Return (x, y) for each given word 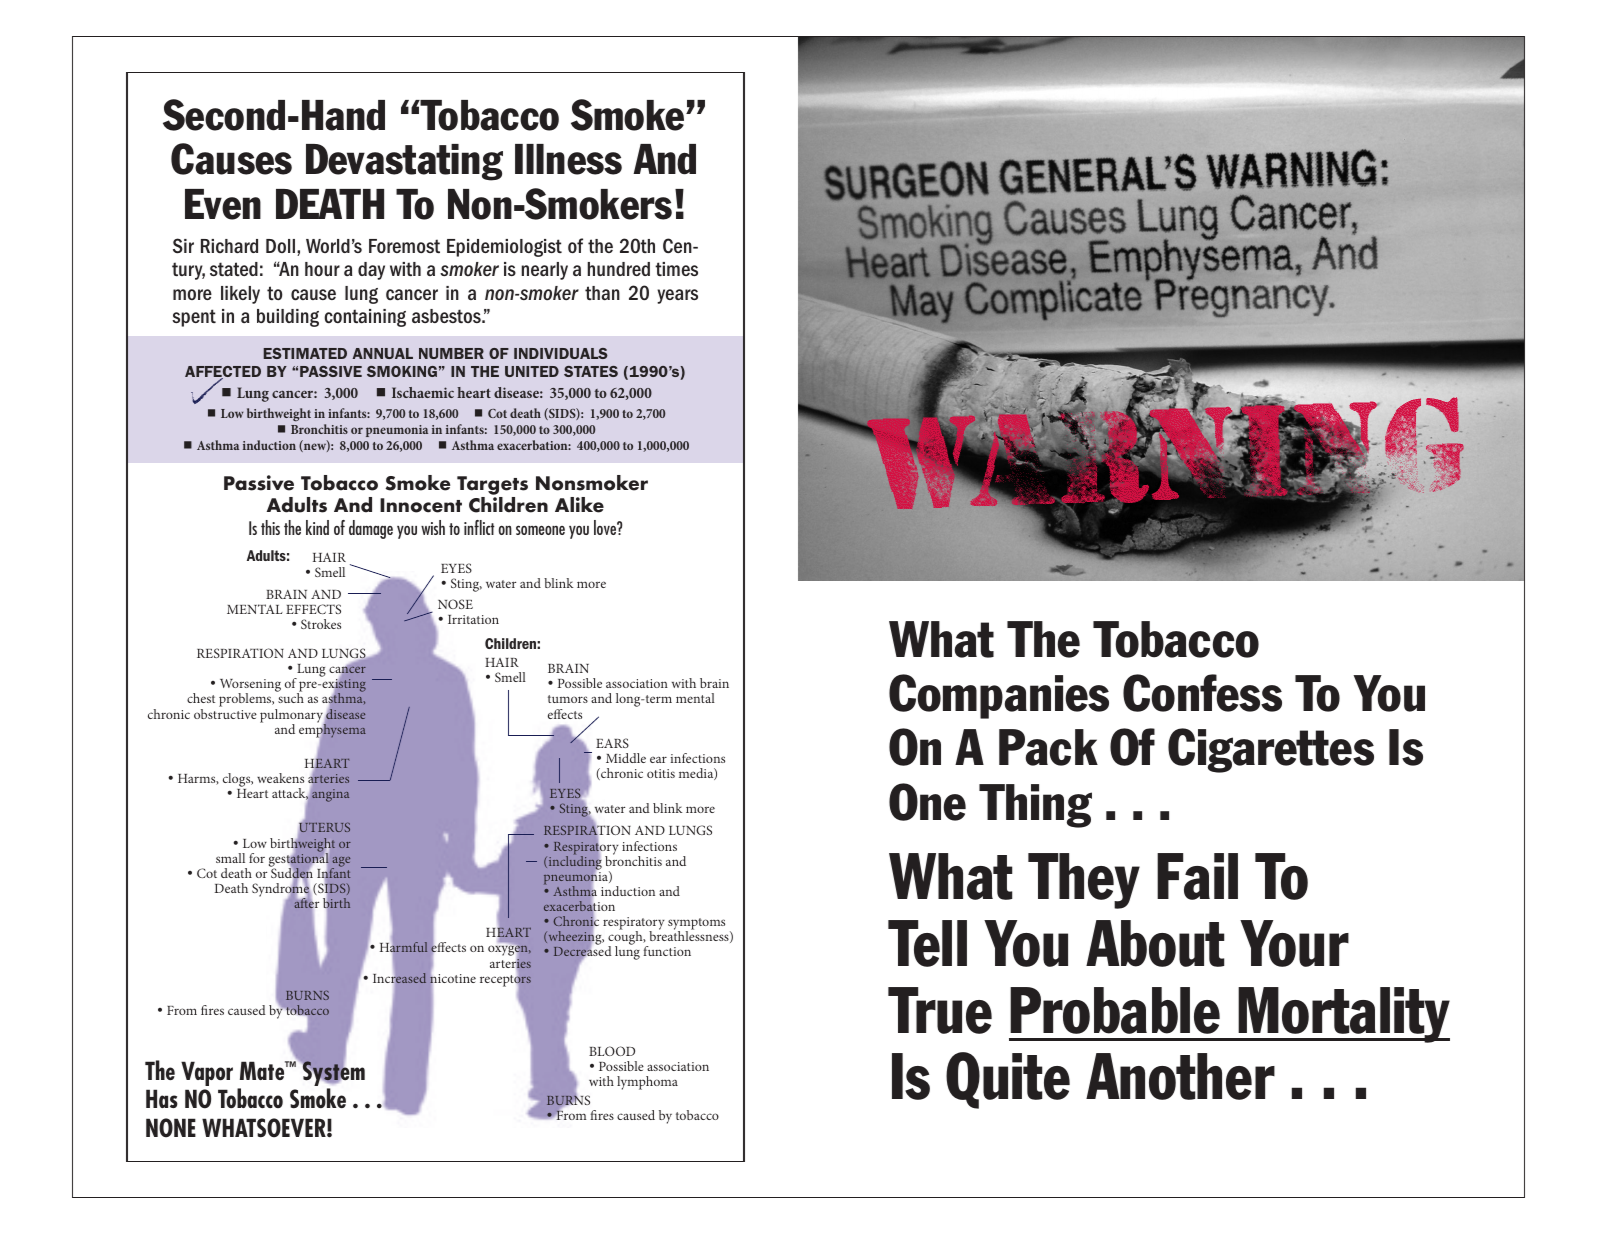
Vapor (207, 1073)
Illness (568, 159)
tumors (568, 699)
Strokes (321, 624)
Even (223, 204)
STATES (591, 371)
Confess (1202, 693)
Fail (1197, 876)
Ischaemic (423, 392)
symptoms (696, 925)
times (676, 269)
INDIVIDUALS (561, 353)
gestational (299, 860)
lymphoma (647, 1083)
